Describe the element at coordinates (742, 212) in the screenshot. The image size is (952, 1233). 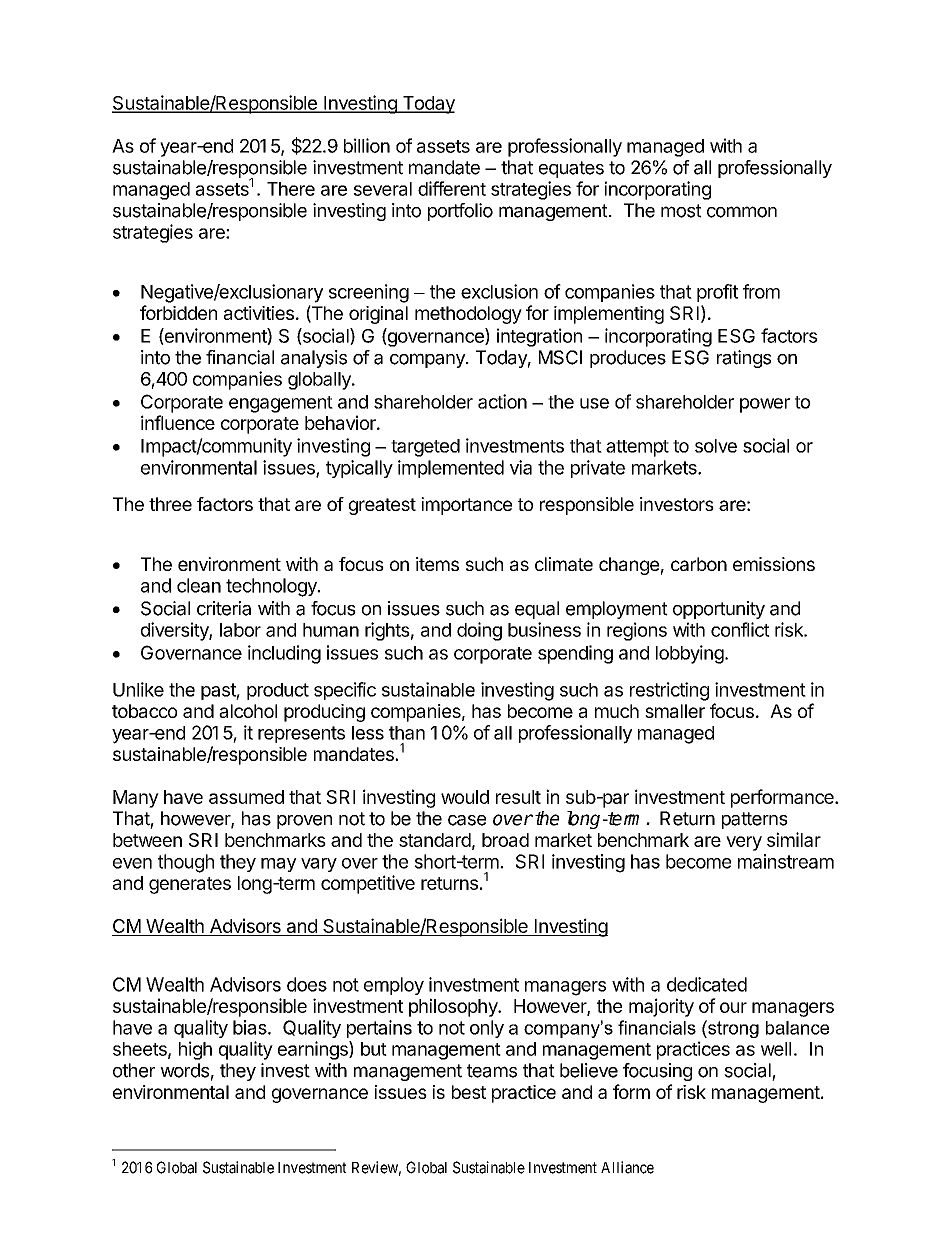
I see `common` at that location.
